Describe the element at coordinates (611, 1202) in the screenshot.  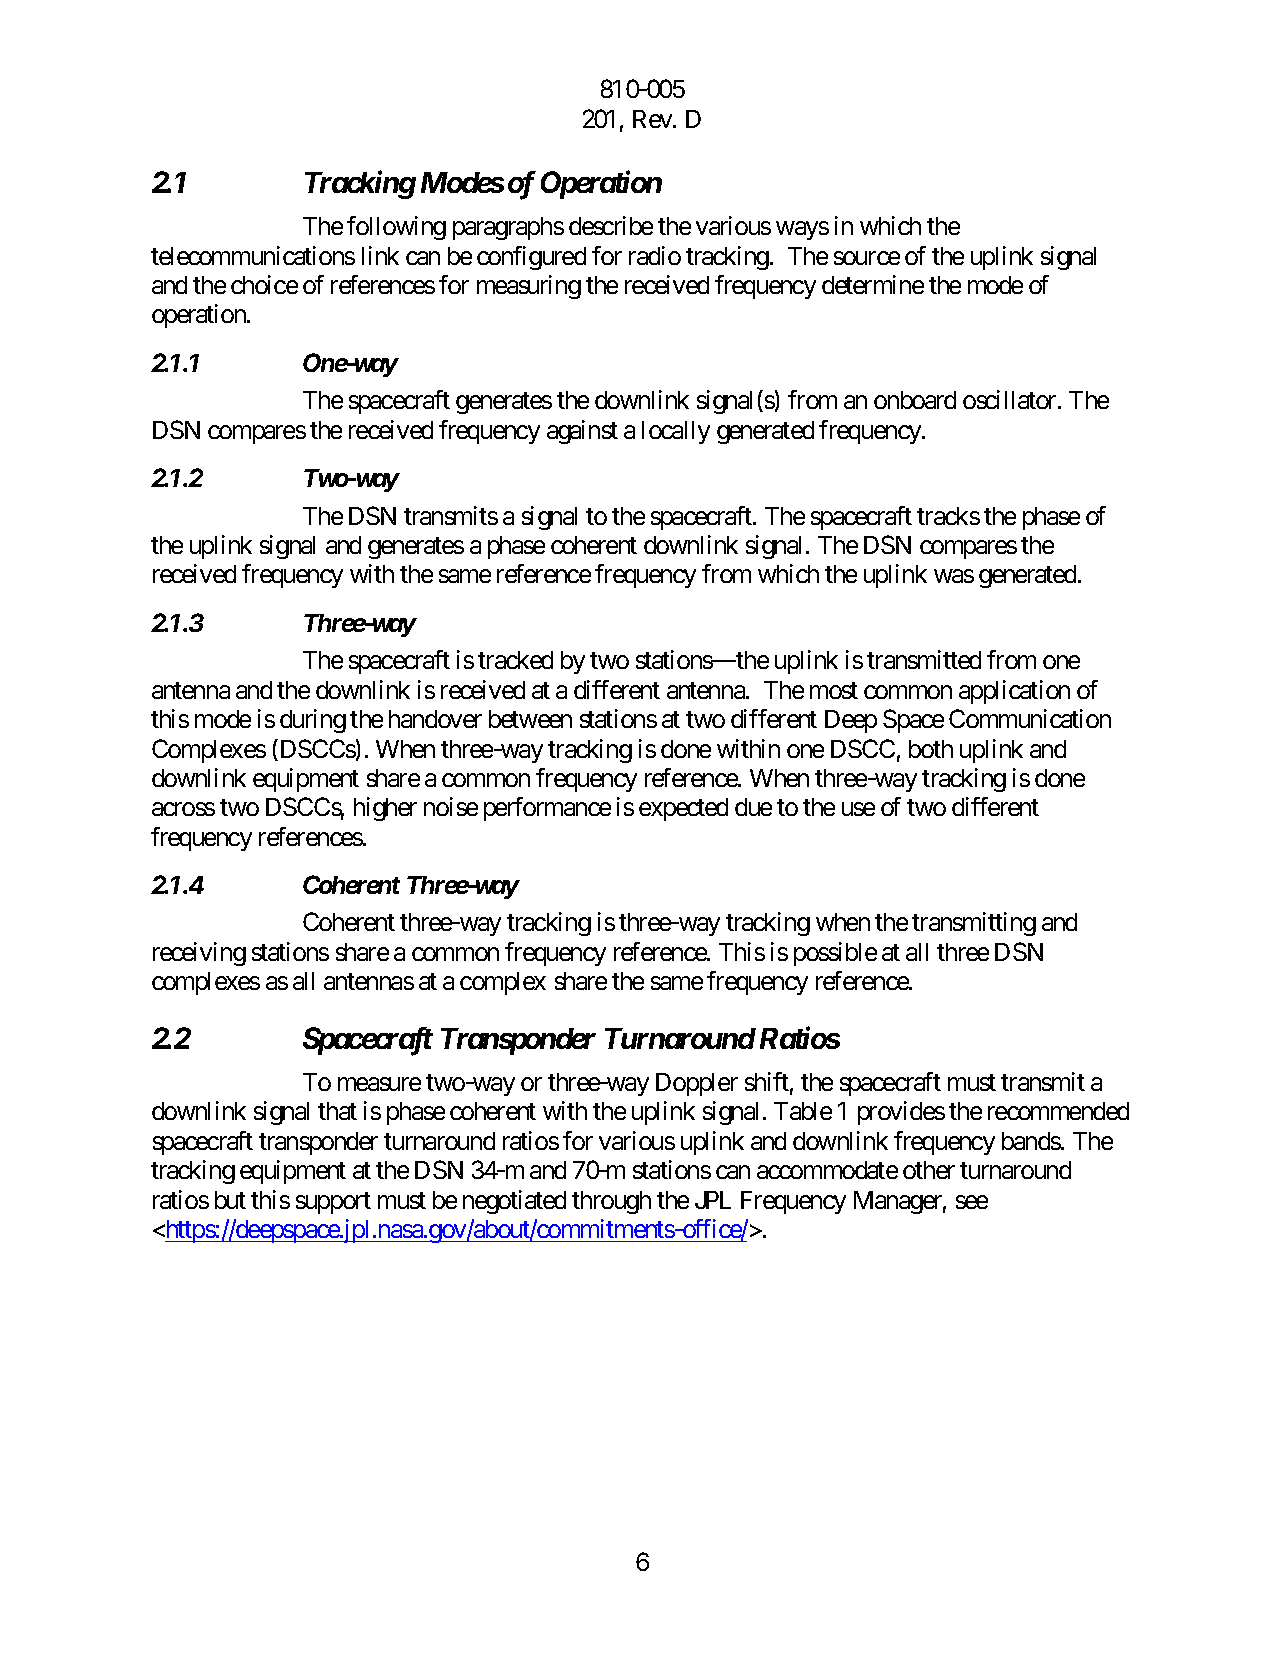
I see `through` at that location.
